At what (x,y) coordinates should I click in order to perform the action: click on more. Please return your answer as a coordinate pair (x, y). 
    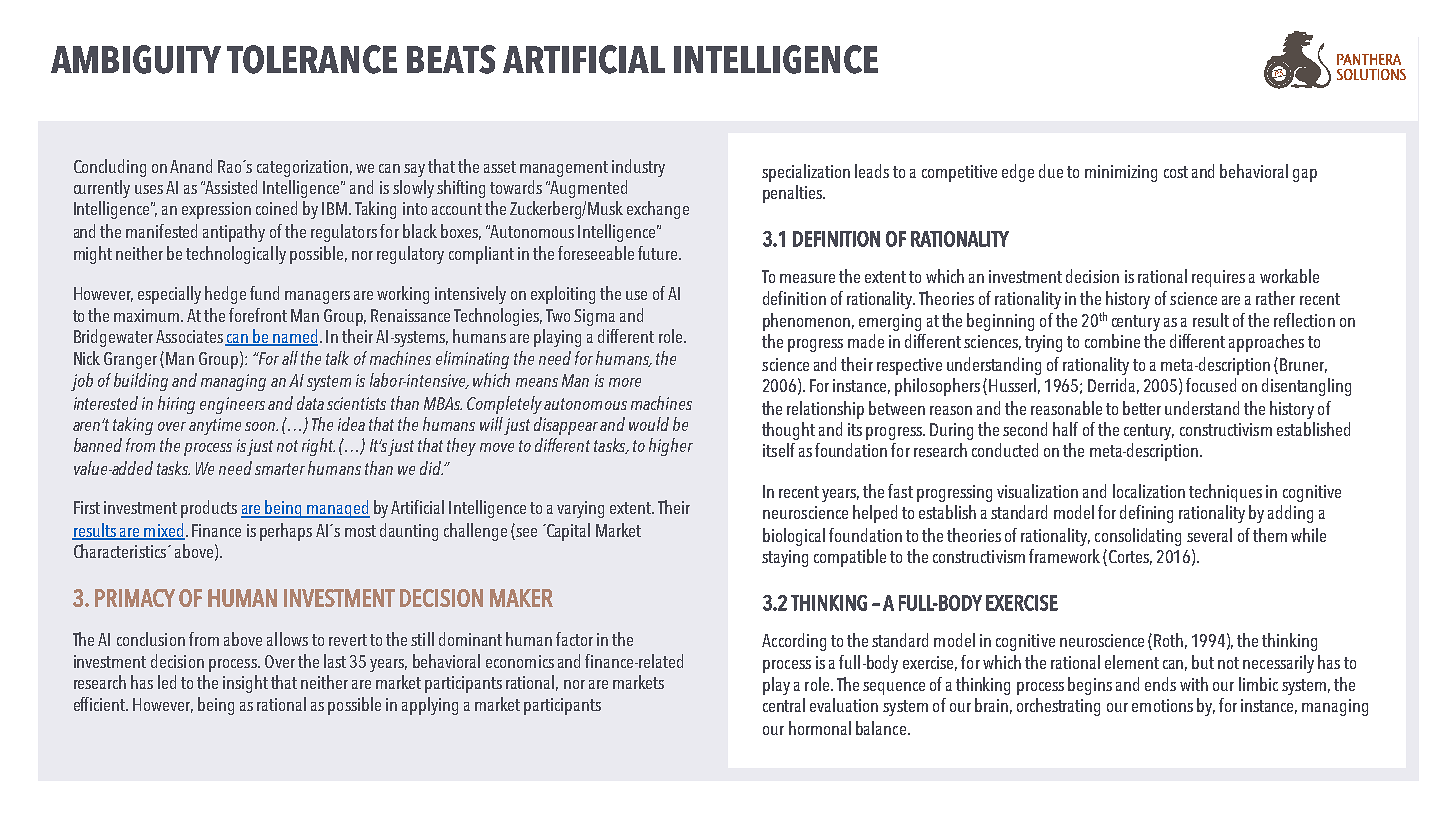
    Looking at the image, I should click on (625, 382).
